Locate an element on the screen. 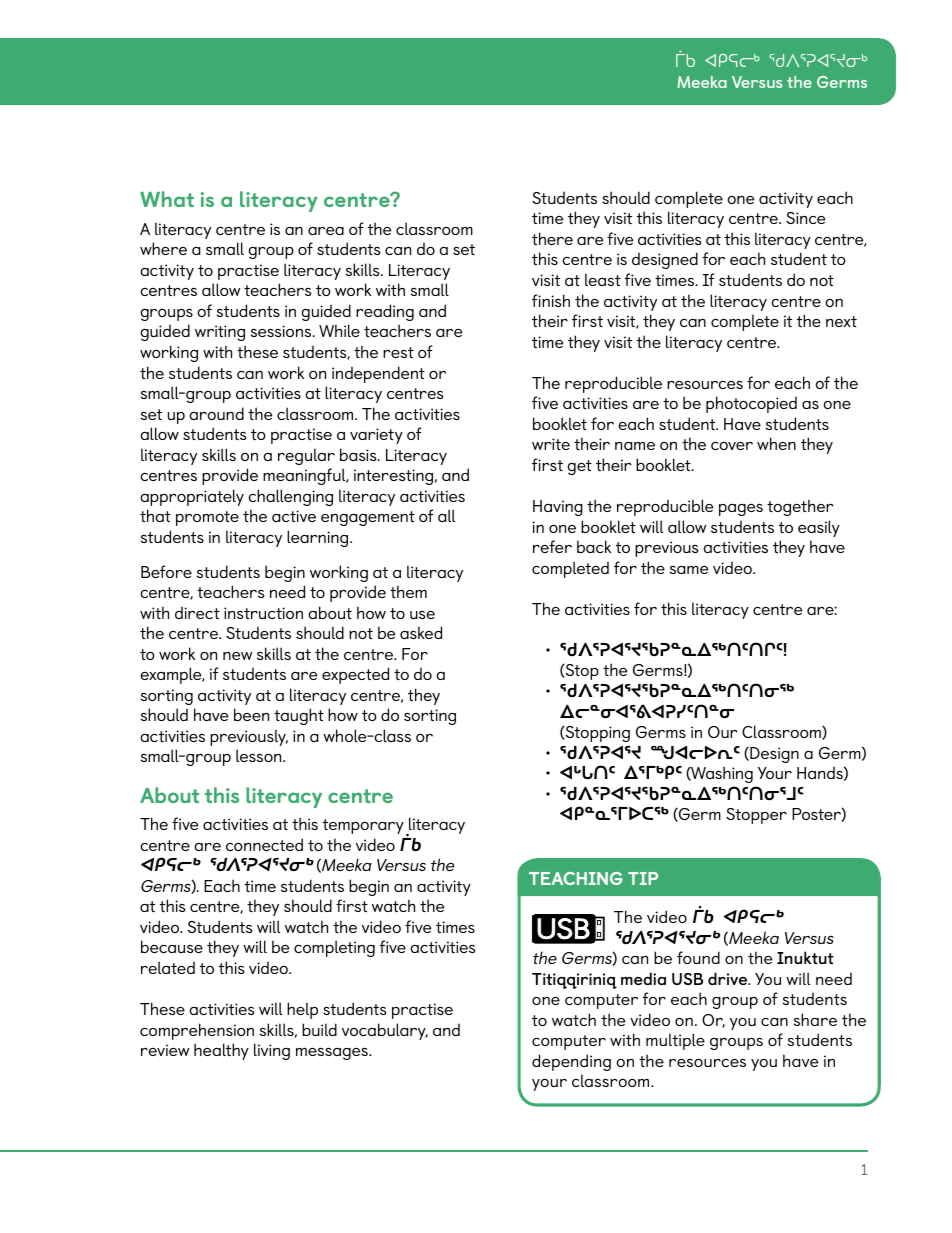  Since is located at coordinates (805, 218).
